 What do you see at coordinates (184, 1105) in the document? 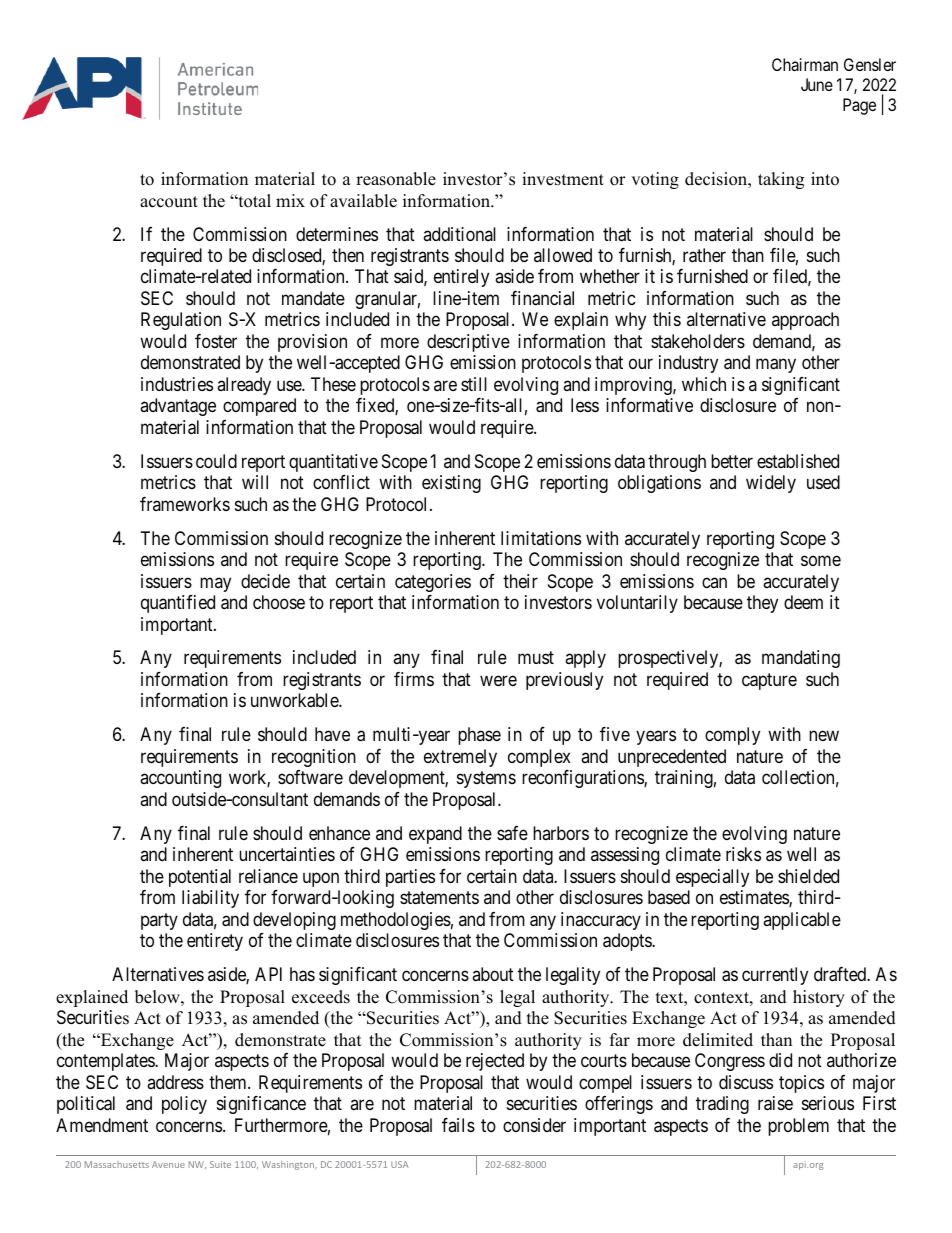
I see `policy` at bounding box center [184, 1105].
